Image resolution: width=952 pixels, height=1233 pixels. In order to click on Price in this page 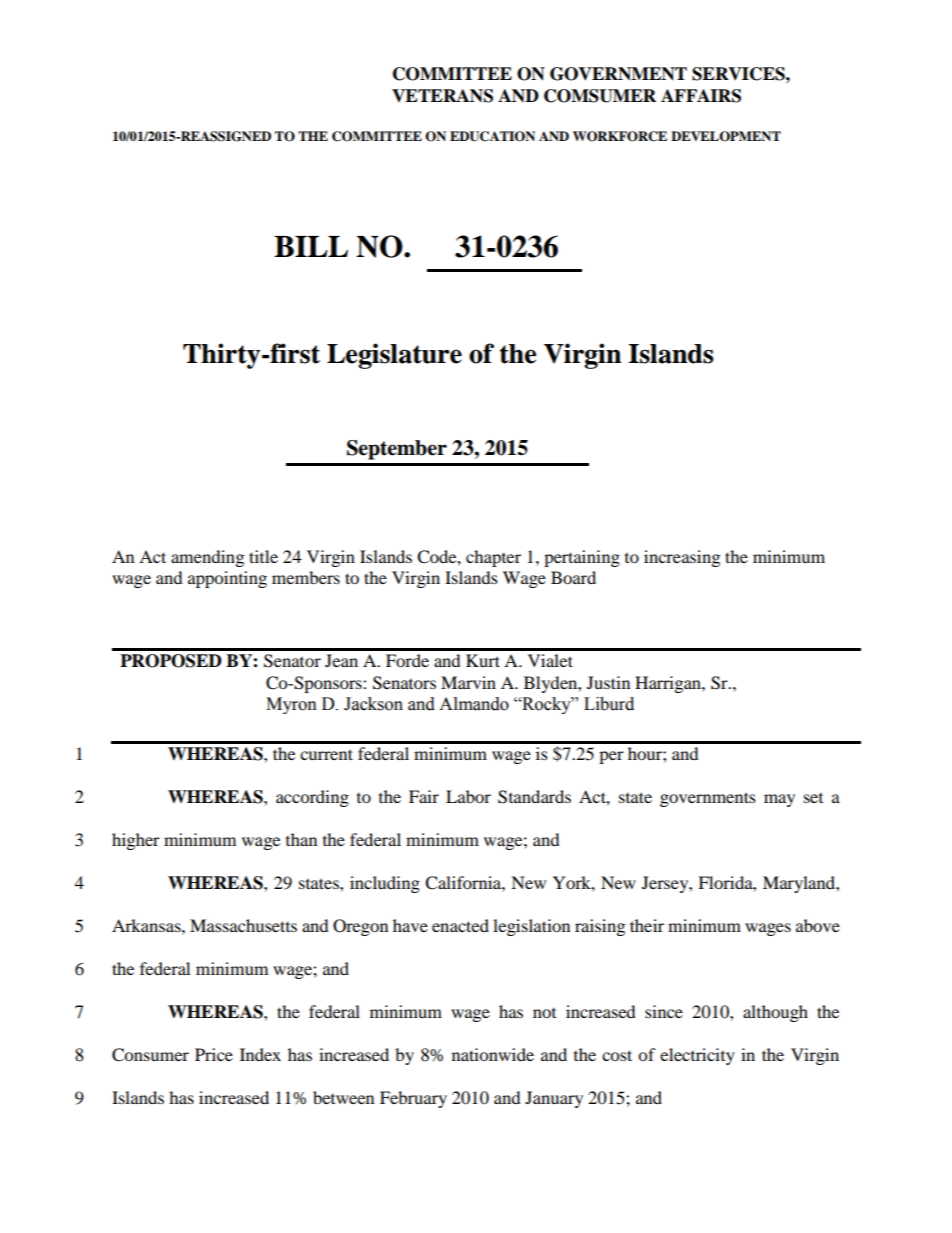, I will do `click(214, 1054)`.
